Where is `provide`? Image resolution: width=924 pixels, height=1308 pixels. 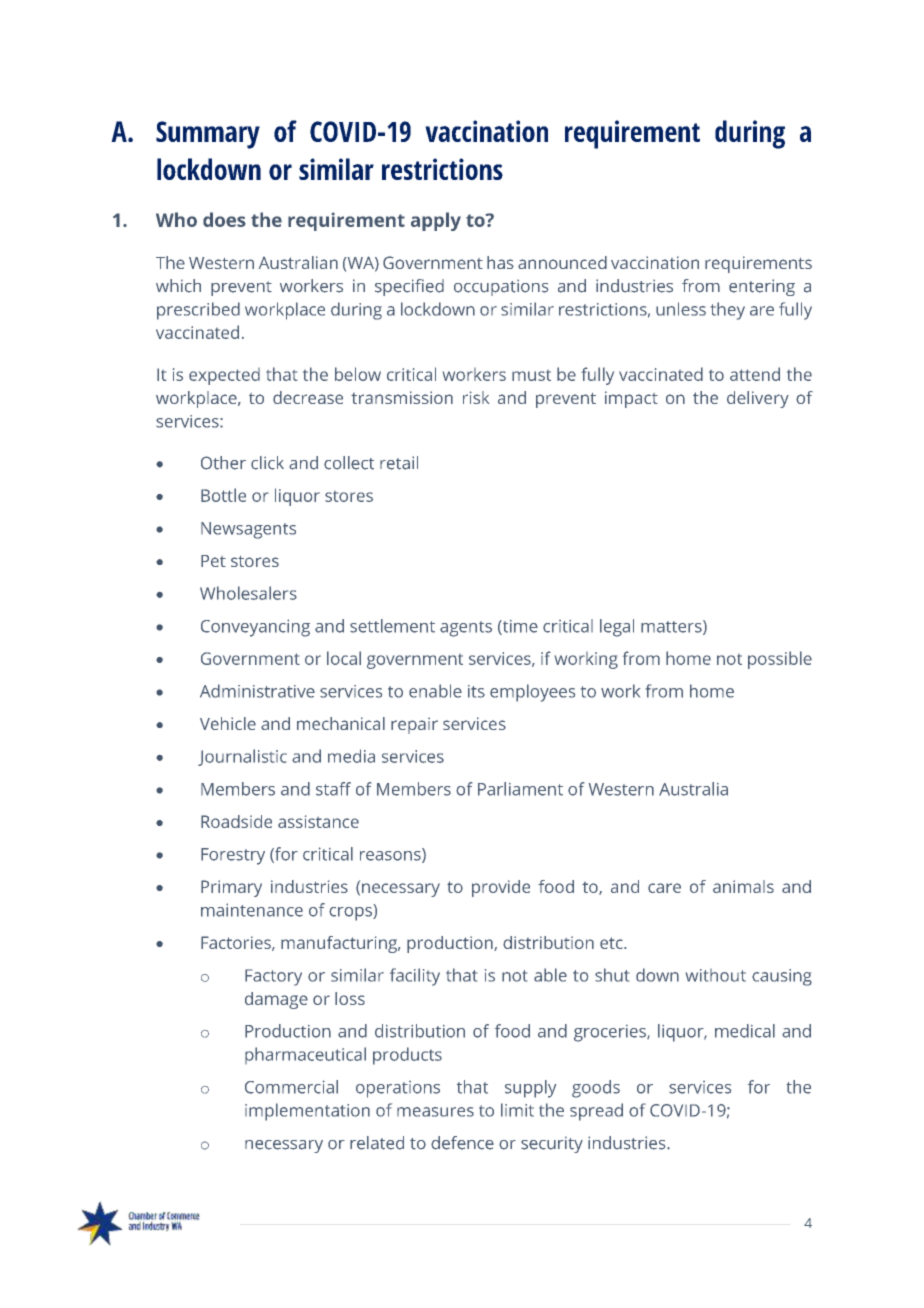 provide is located at coordinates (501, 888).
